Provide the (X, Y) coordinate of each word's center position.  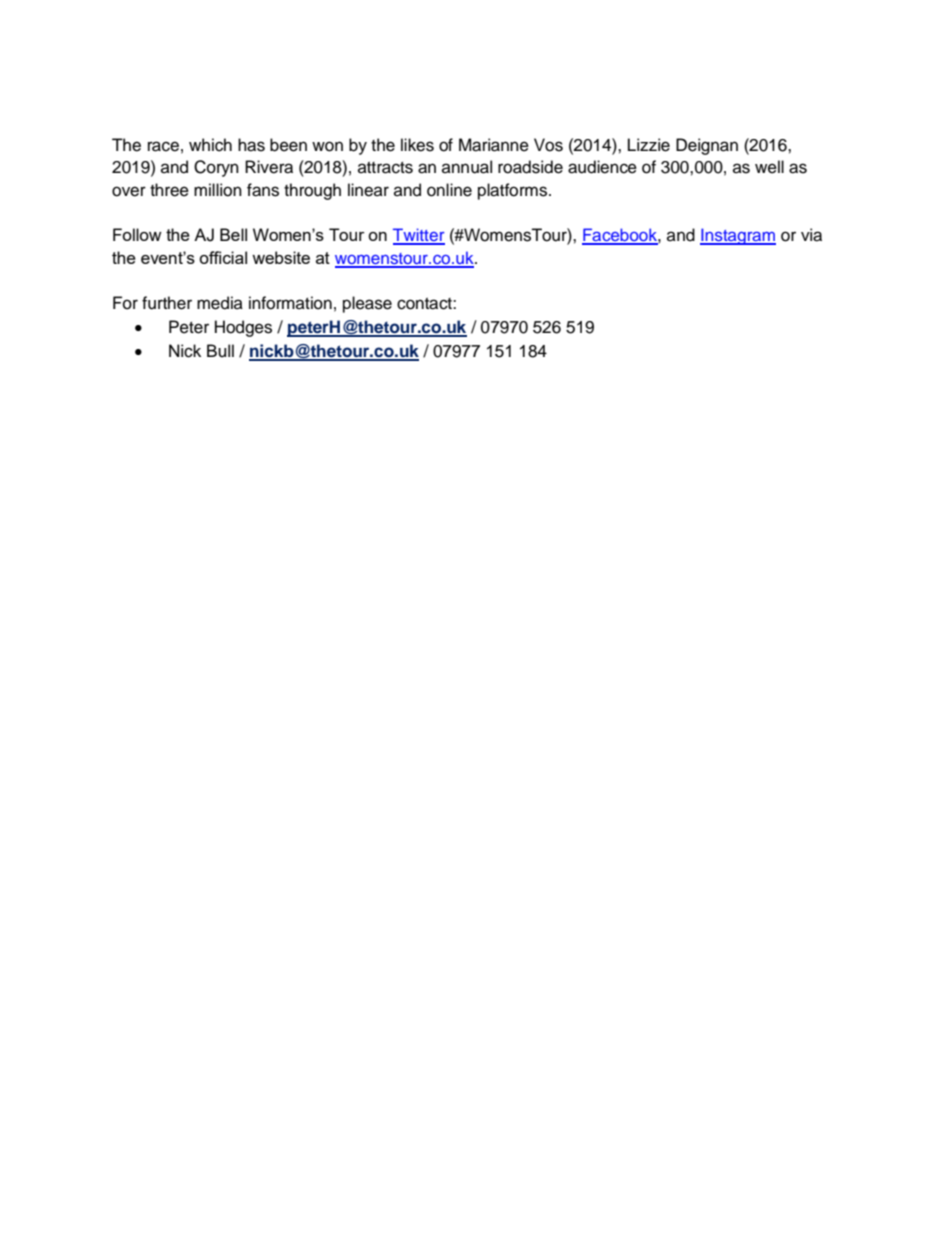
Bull (220, 351)
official (223, 257)
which (210, 145)
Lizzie (649, 145)
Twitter (419, 236)
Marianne (494, 145)
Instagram (738, 236)
